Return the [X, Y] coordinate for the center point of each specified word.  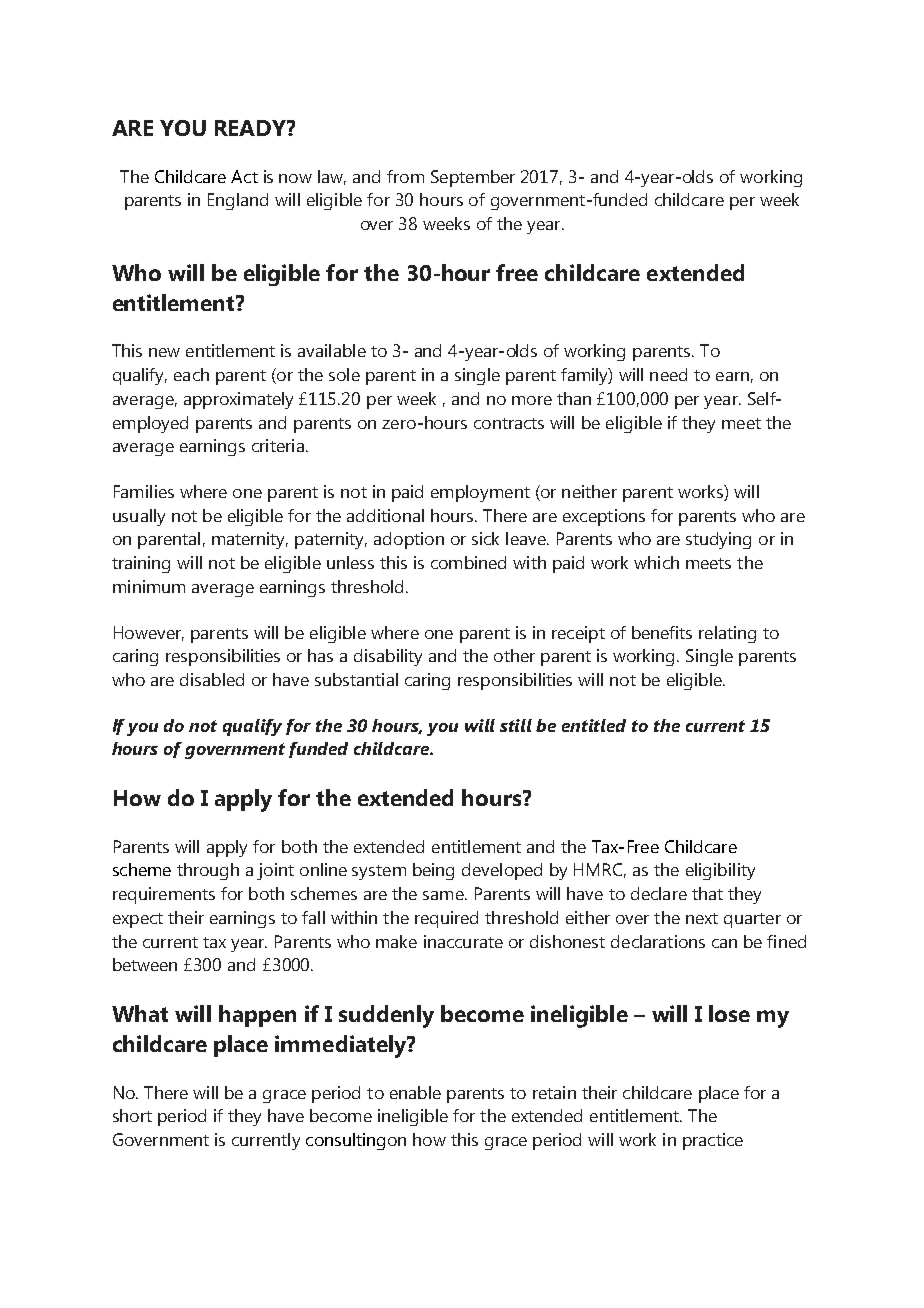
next [702, 918]
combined [468, 562]
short [132, 1115]
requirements [164, 895]
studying [718, 540]
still [516, 725]
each [191, 374]
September [473, 178]
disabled [212, 679]
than [574, 398]
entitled [594, 725]
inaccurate [463, 941]
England [238, 201]
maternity [250, 540]
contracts [509, 423]
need [668, 374]
